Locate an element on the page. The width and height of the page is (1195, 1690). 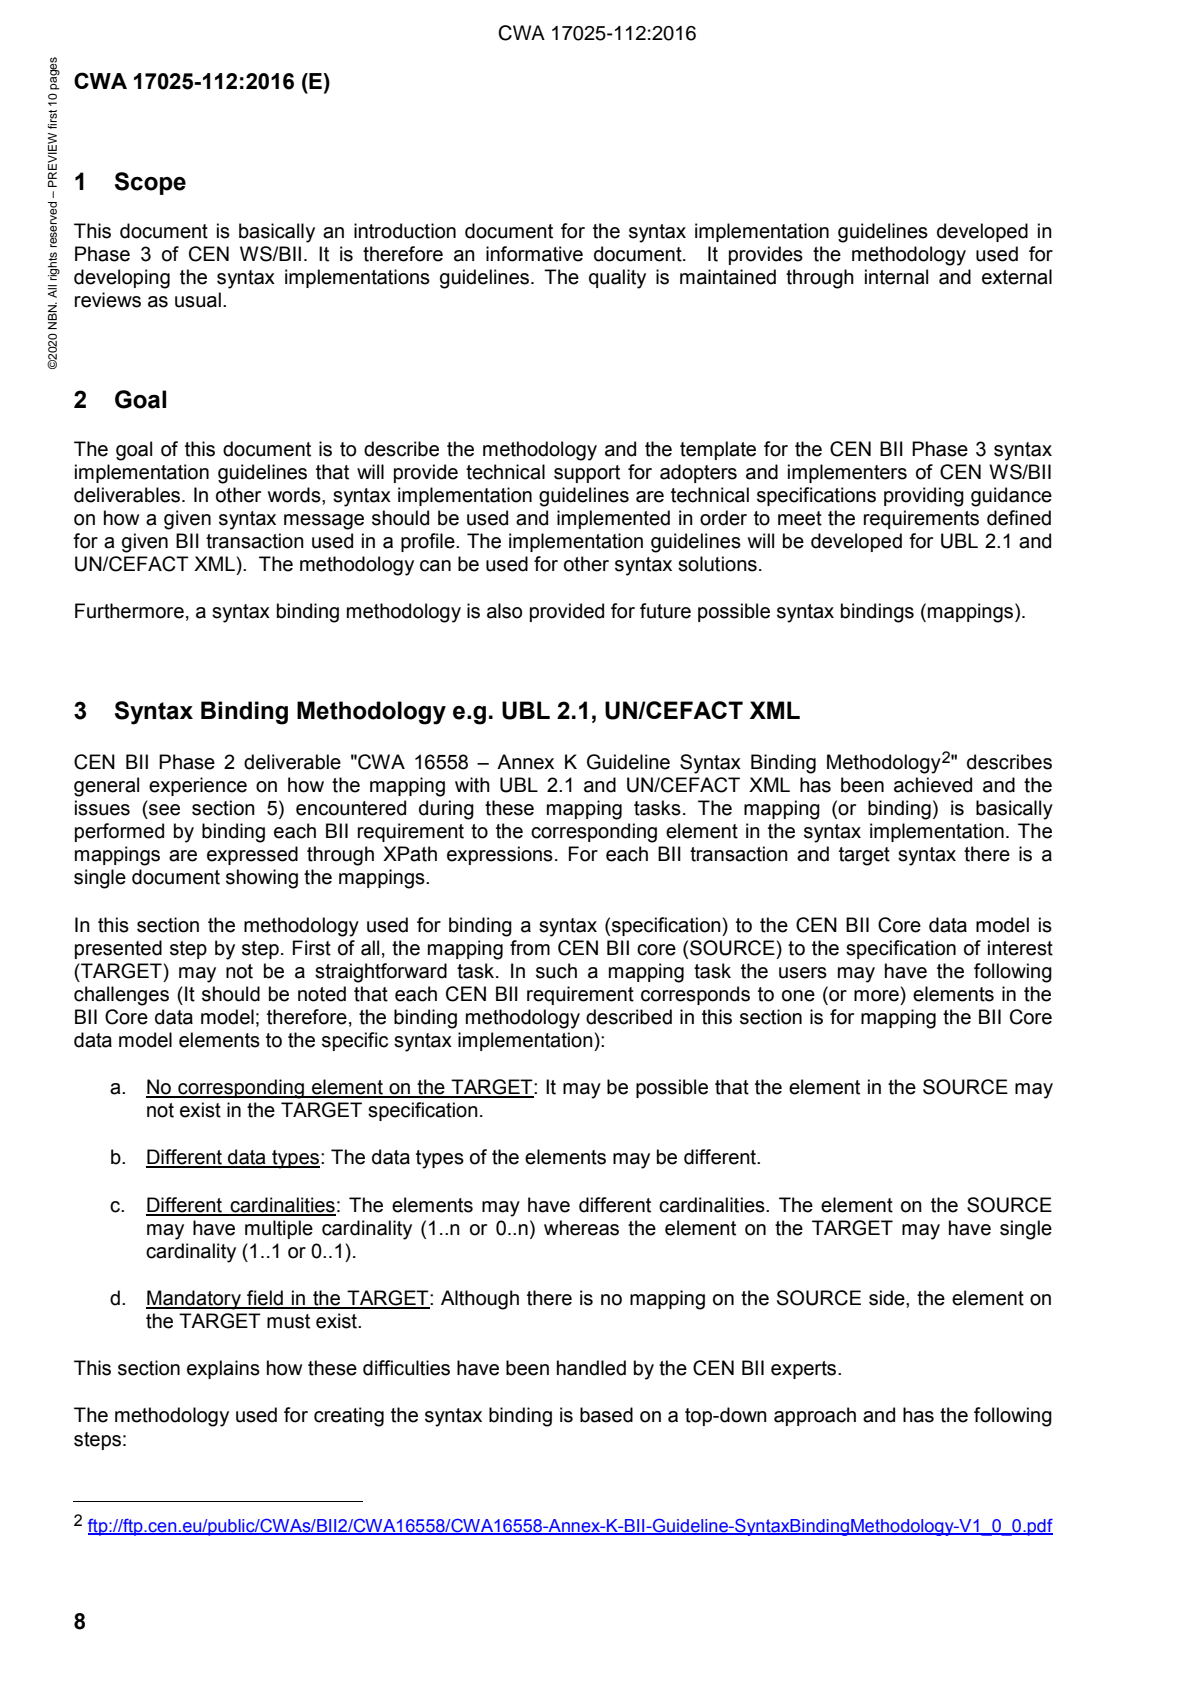
experience is located at coordinates (198, 786).
